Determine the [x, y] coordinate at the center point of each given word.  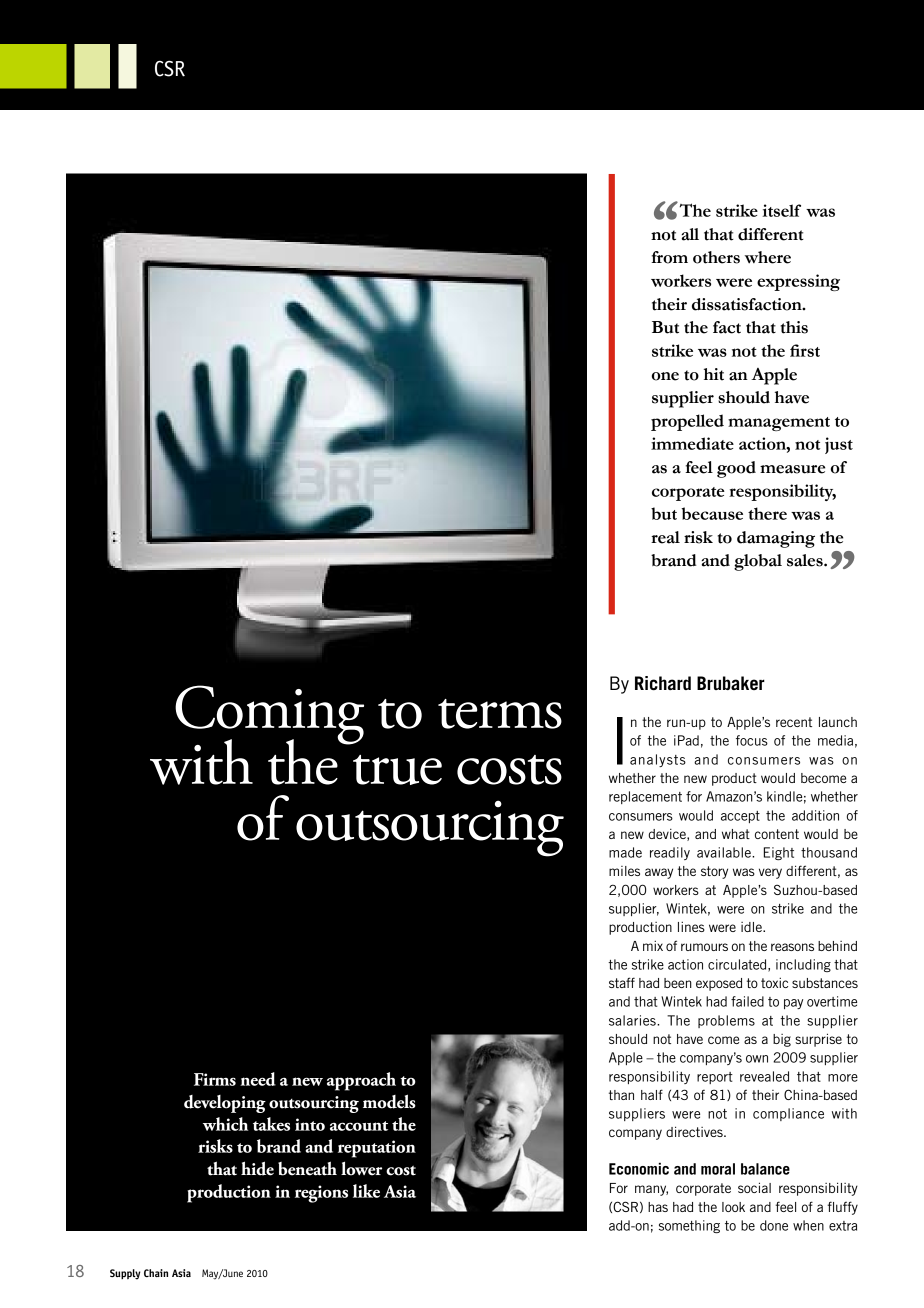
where [768, 257]
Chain [156, 1273]
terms [500, 714]
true [397, 770]
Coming [269, 716]
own [757, 1059]
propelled [687, 422]
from [669, 257]
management [779, 424]
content [777, 834]
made [625, 852]
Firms [215, 1079]
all [690, 234]
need [258, 1079]
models [389, 1101]
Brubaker [731, 683]
